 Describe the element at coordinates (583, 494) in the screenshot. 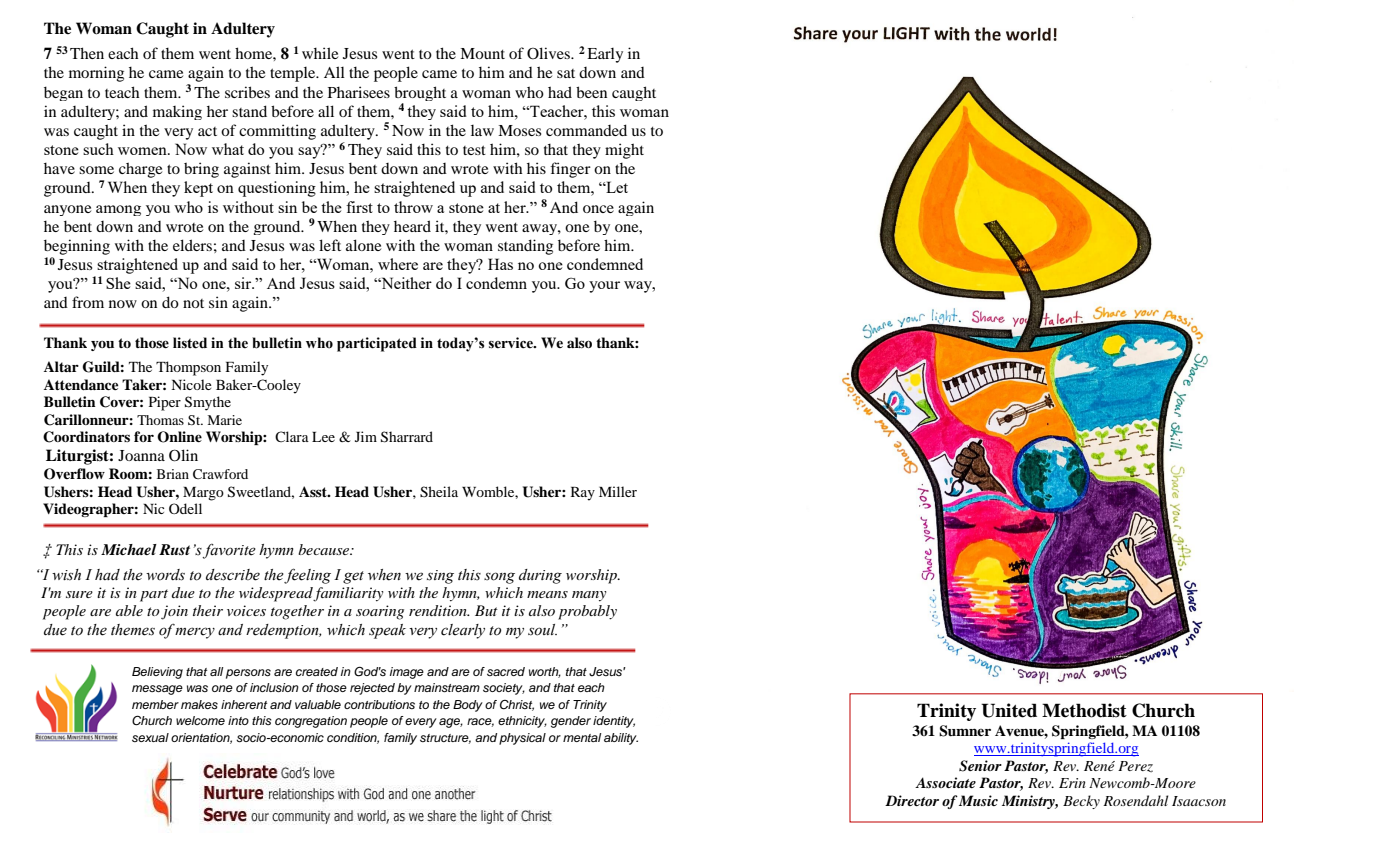

I see `Ray` at that location.
